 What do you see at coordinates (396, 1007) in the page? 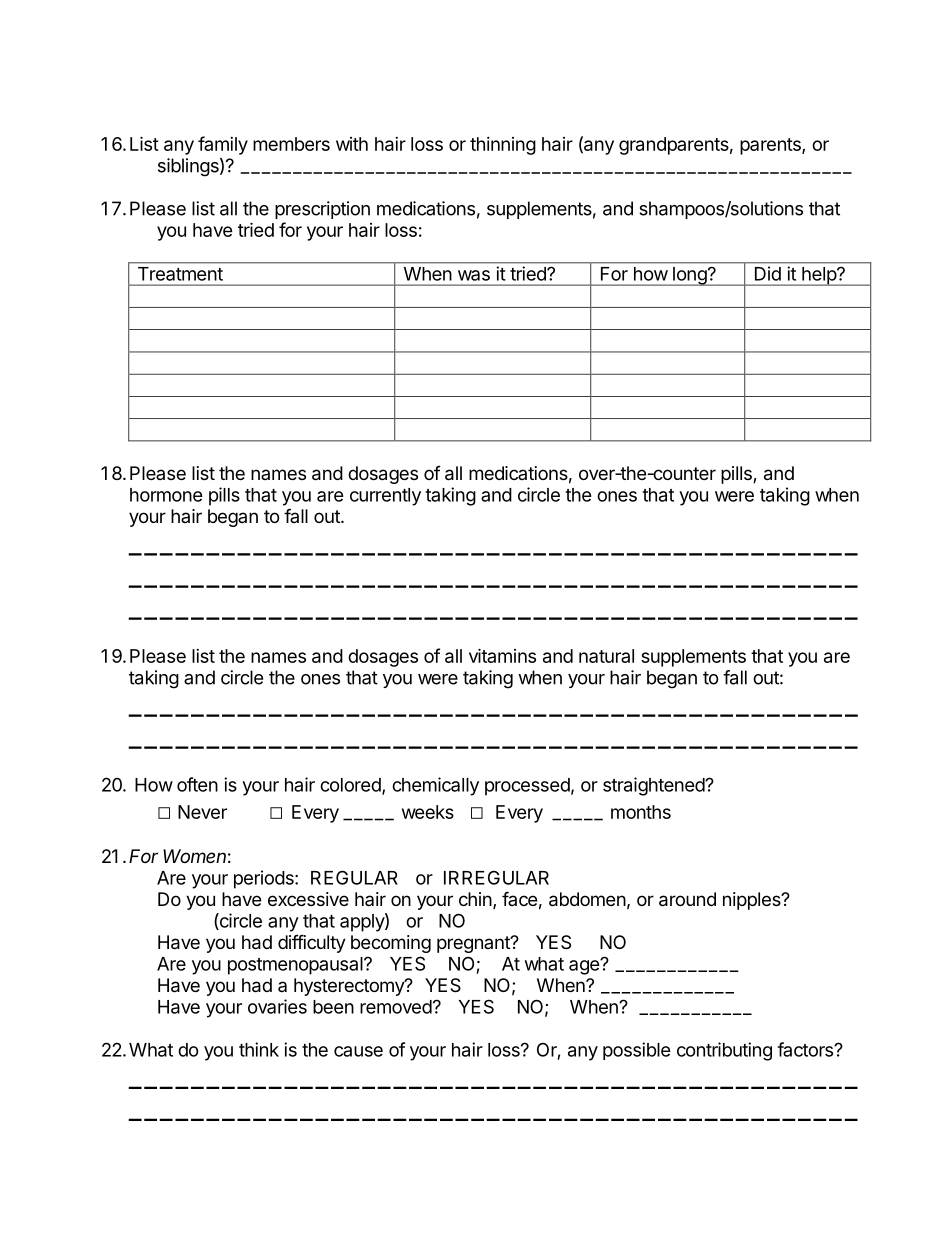
I see `removed` at bounding box center [396, 1007].
